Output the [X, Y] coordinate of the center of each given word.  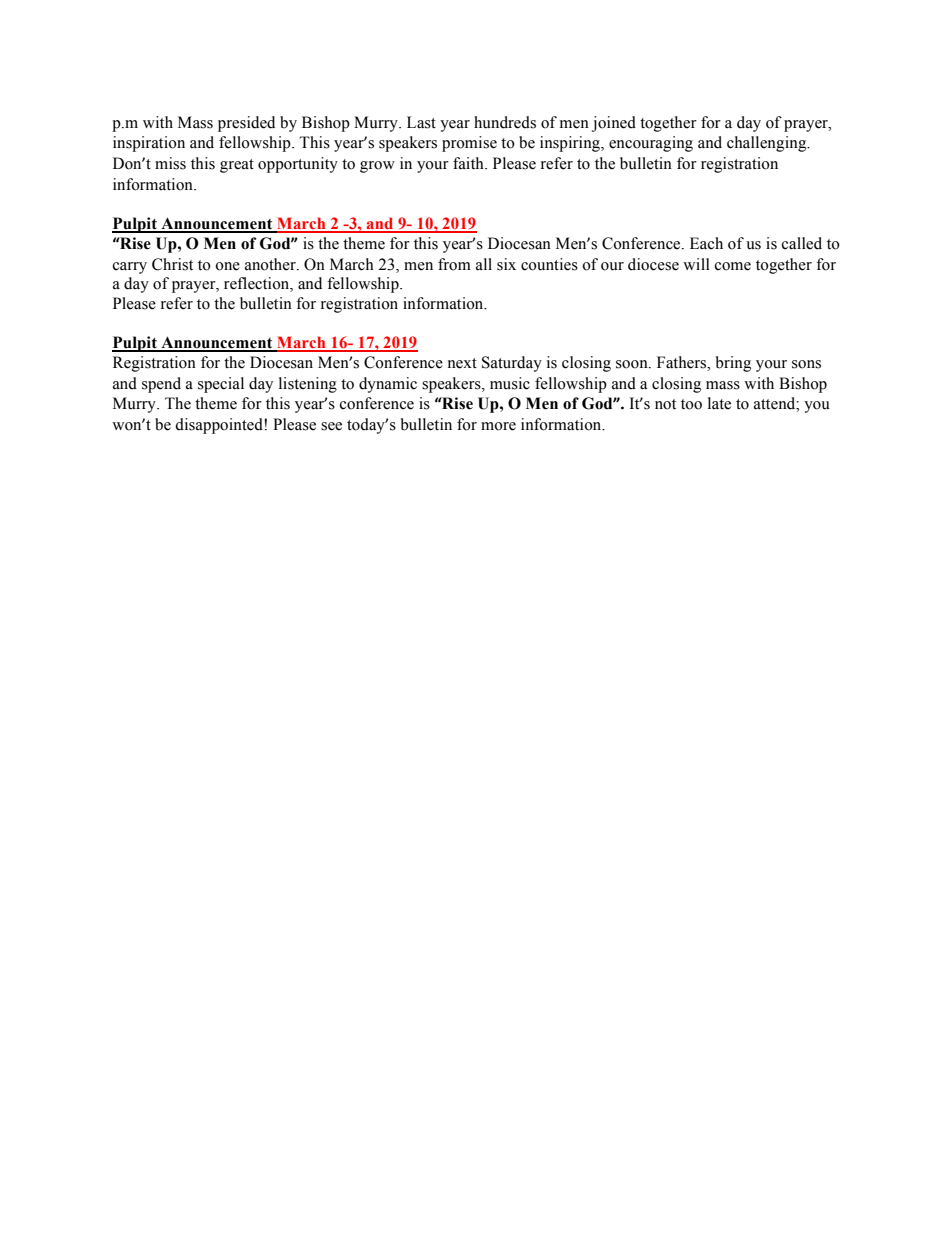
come [733, 266]
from [454, 264]
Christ [172, 264]
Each [706, 243]
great [237, 166]
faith [469, 163]
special [221, 385]
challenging [768, 144]
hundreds [505, 122]
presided [246, 124]
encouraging [651, 144]
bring [733, 364]
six [506, 264]
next [462, 363]
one [227, 266]
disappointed [220, 426]
